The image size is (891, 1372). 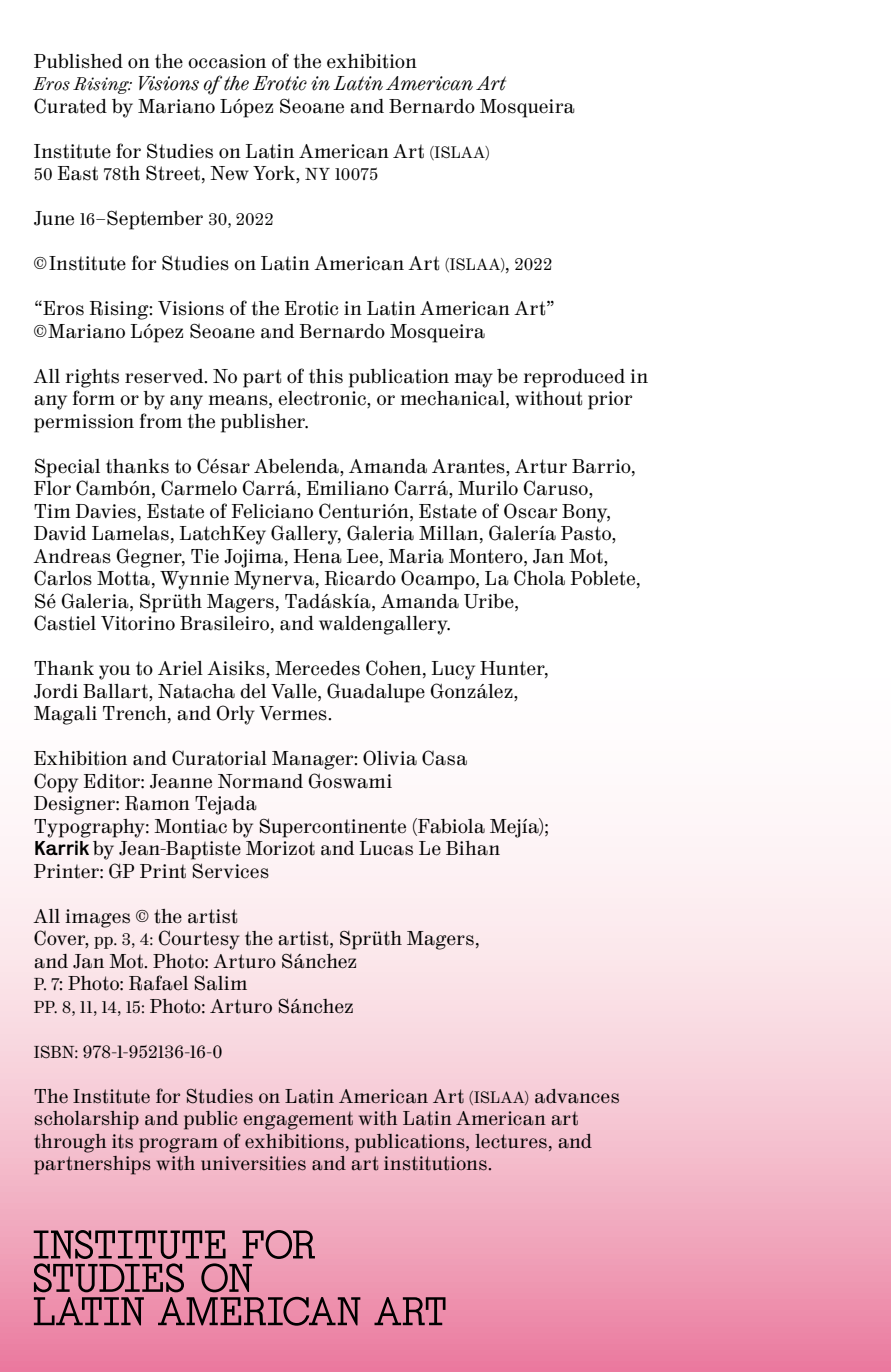 What do you see at coordinates (490, 601) in the screenshot?
I see `Uribe` at bounding box center [490, 601].
